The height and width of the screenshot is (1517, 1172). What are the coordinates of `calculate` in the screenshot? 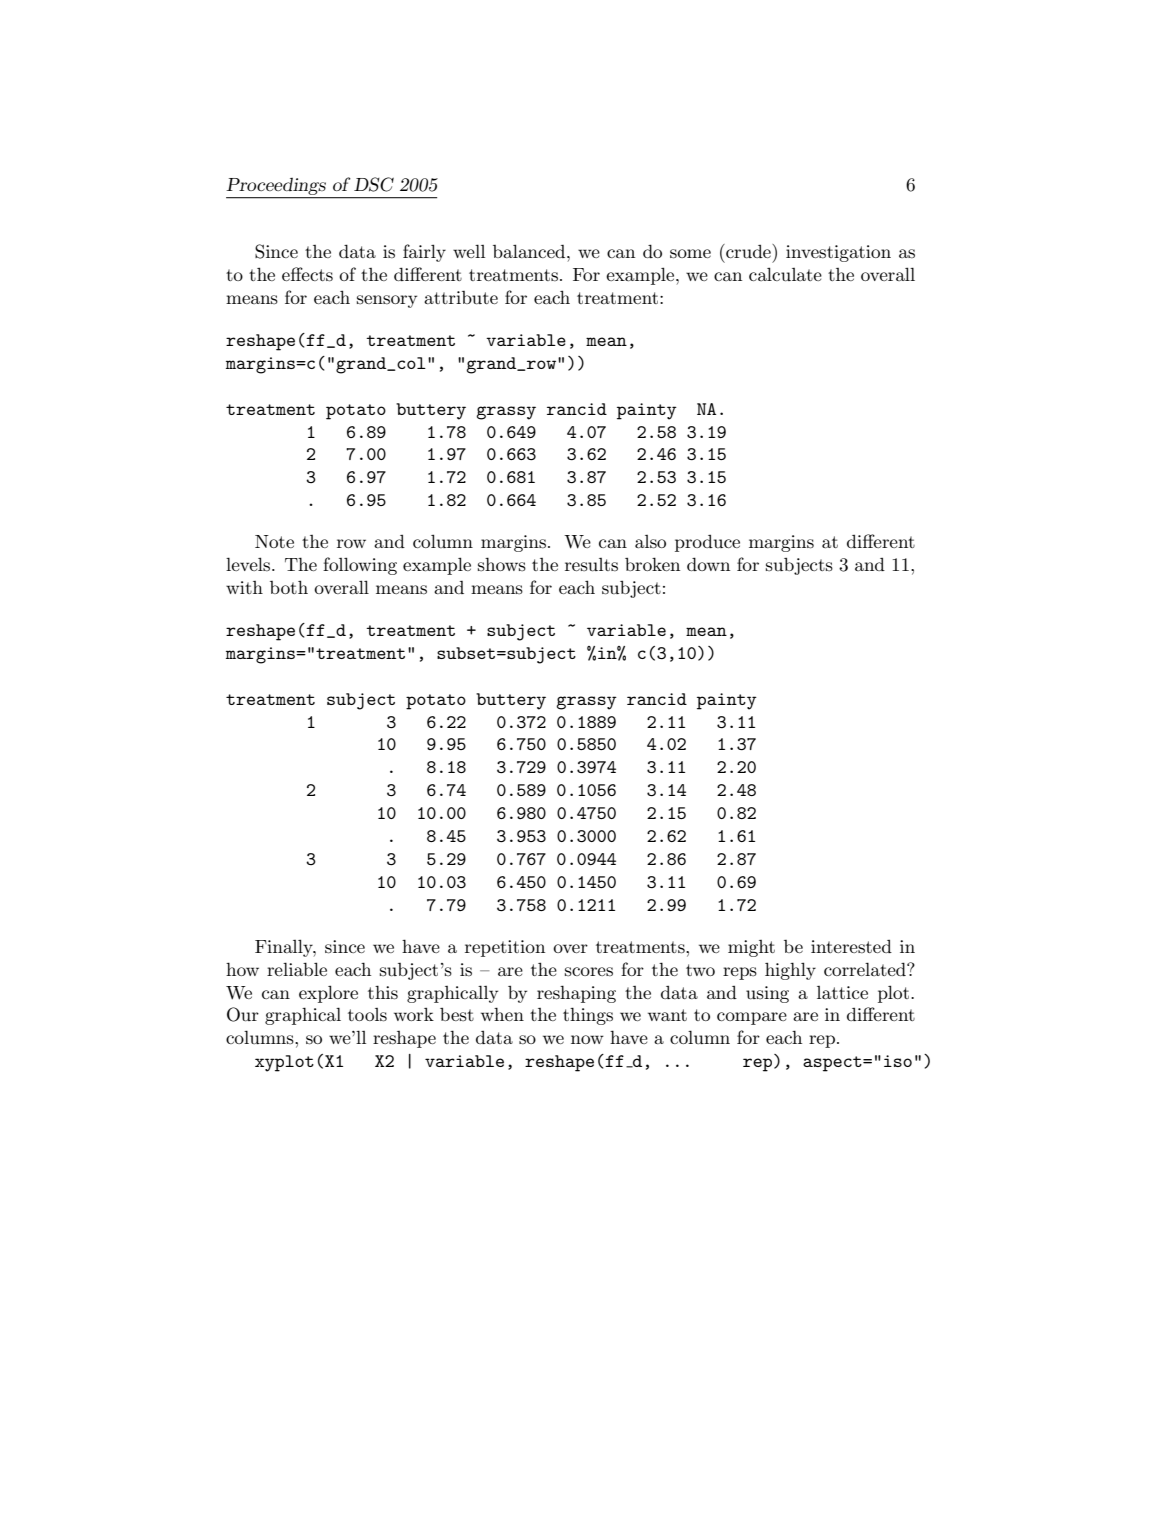 It's located at (785, 274).
